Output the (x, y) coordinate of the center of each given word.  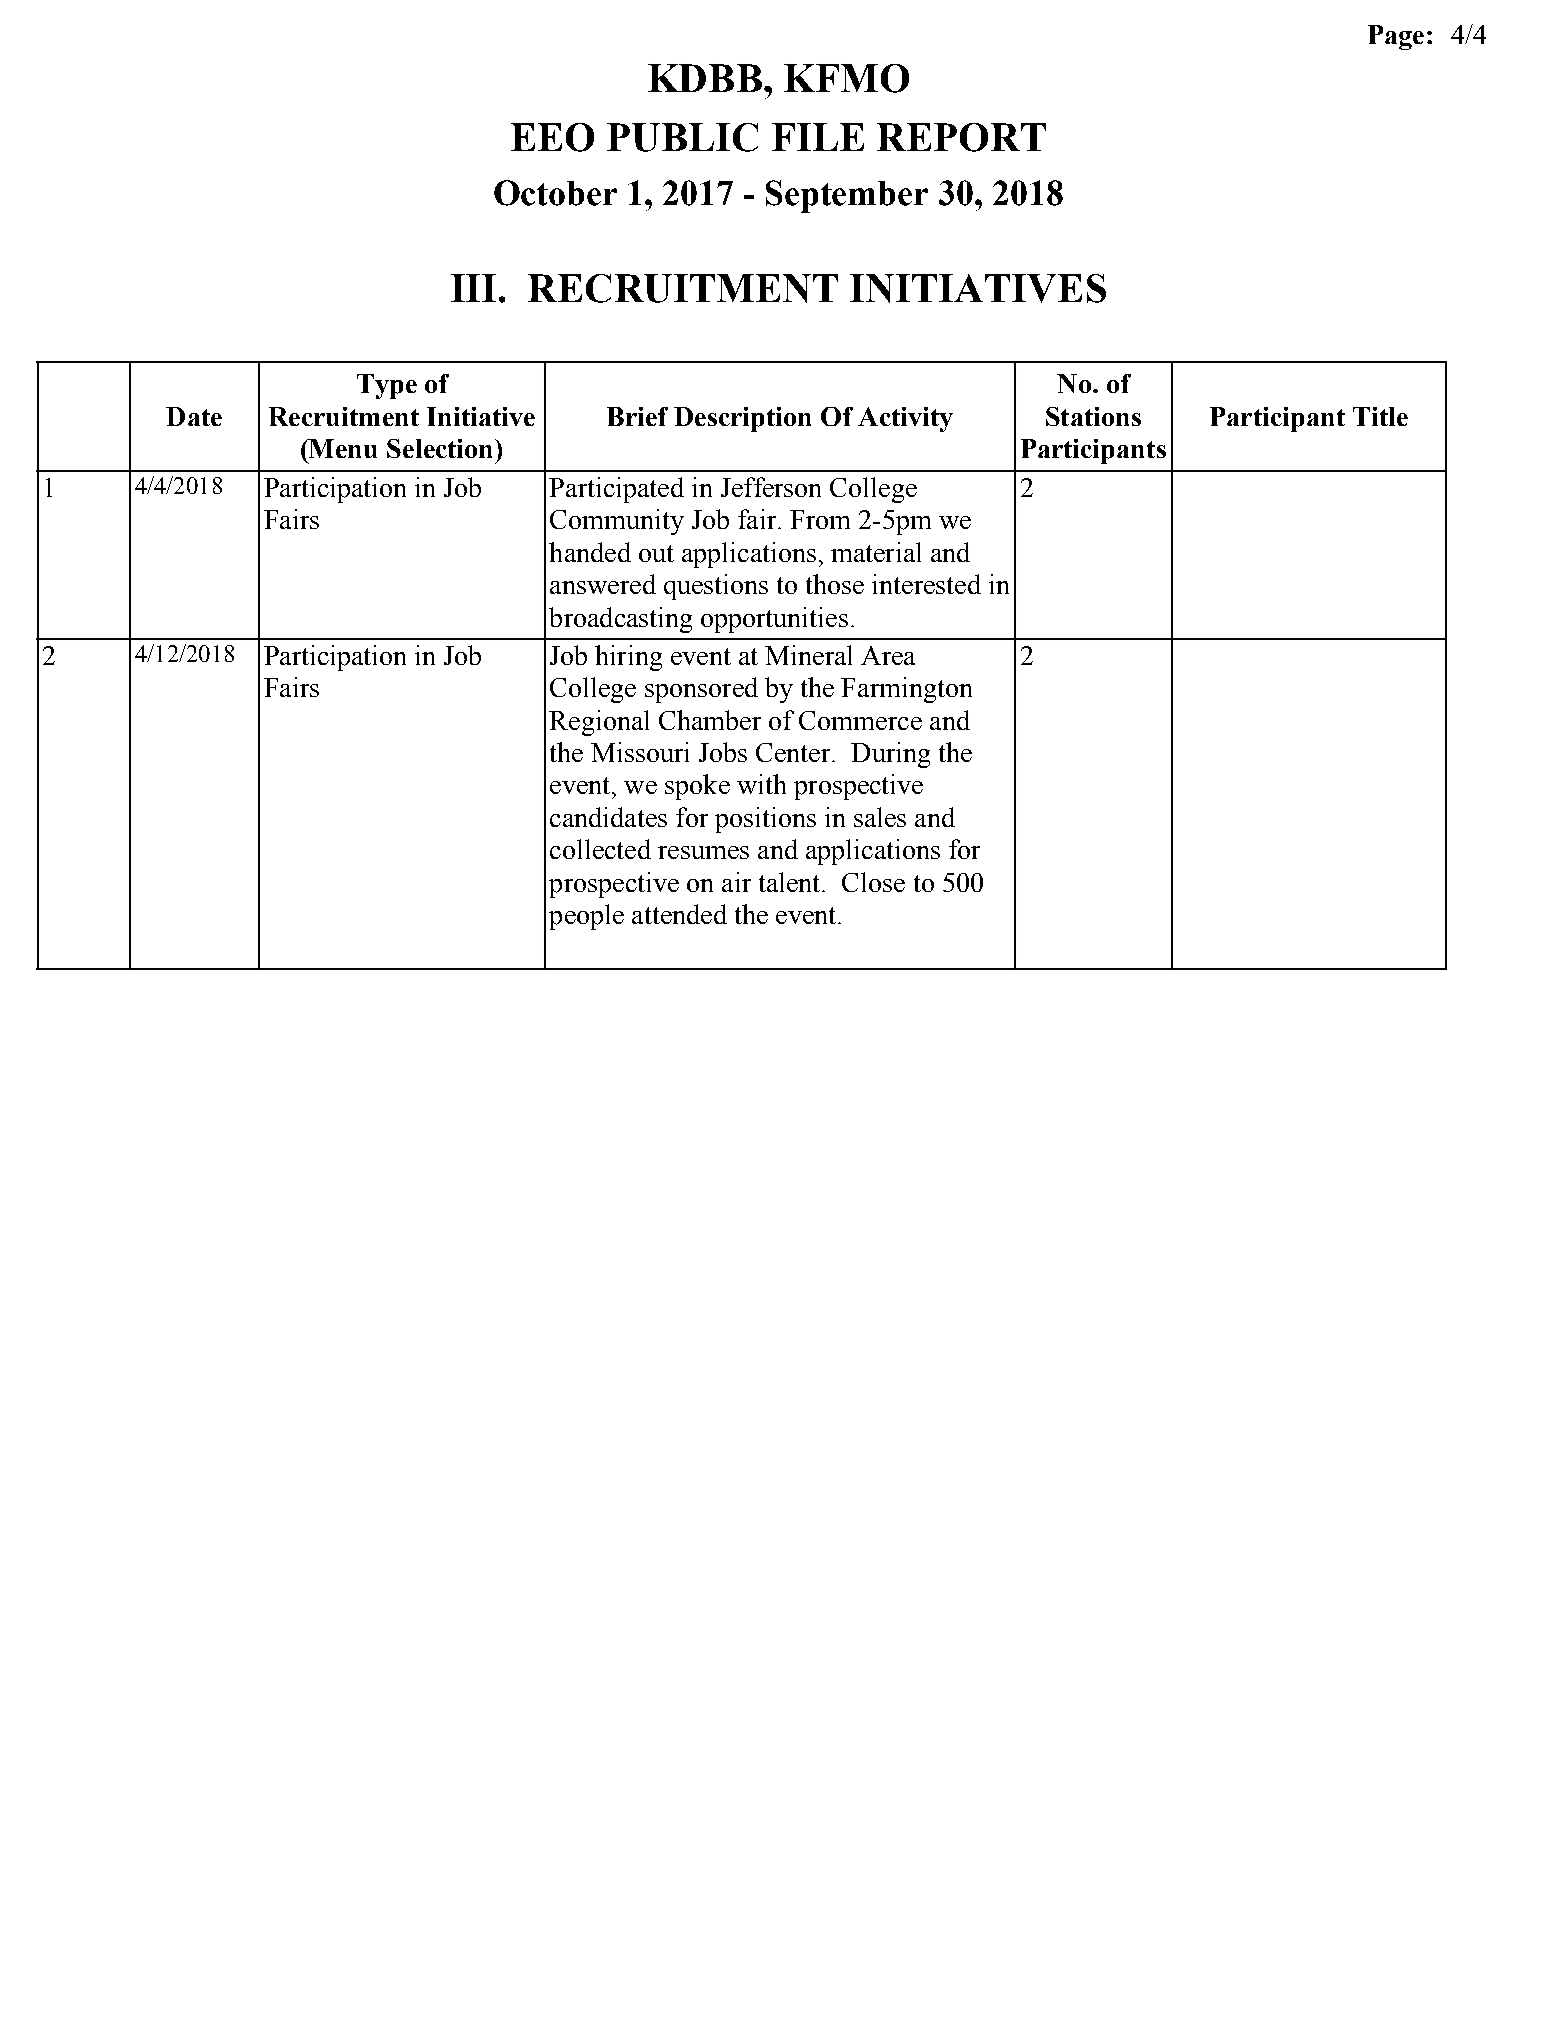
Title (1380, 416)
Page (1396, 37)
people (586, 917)
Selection (441, 448)
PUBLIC (682, 137)
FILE (818, 137)
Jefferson (771, 487)
